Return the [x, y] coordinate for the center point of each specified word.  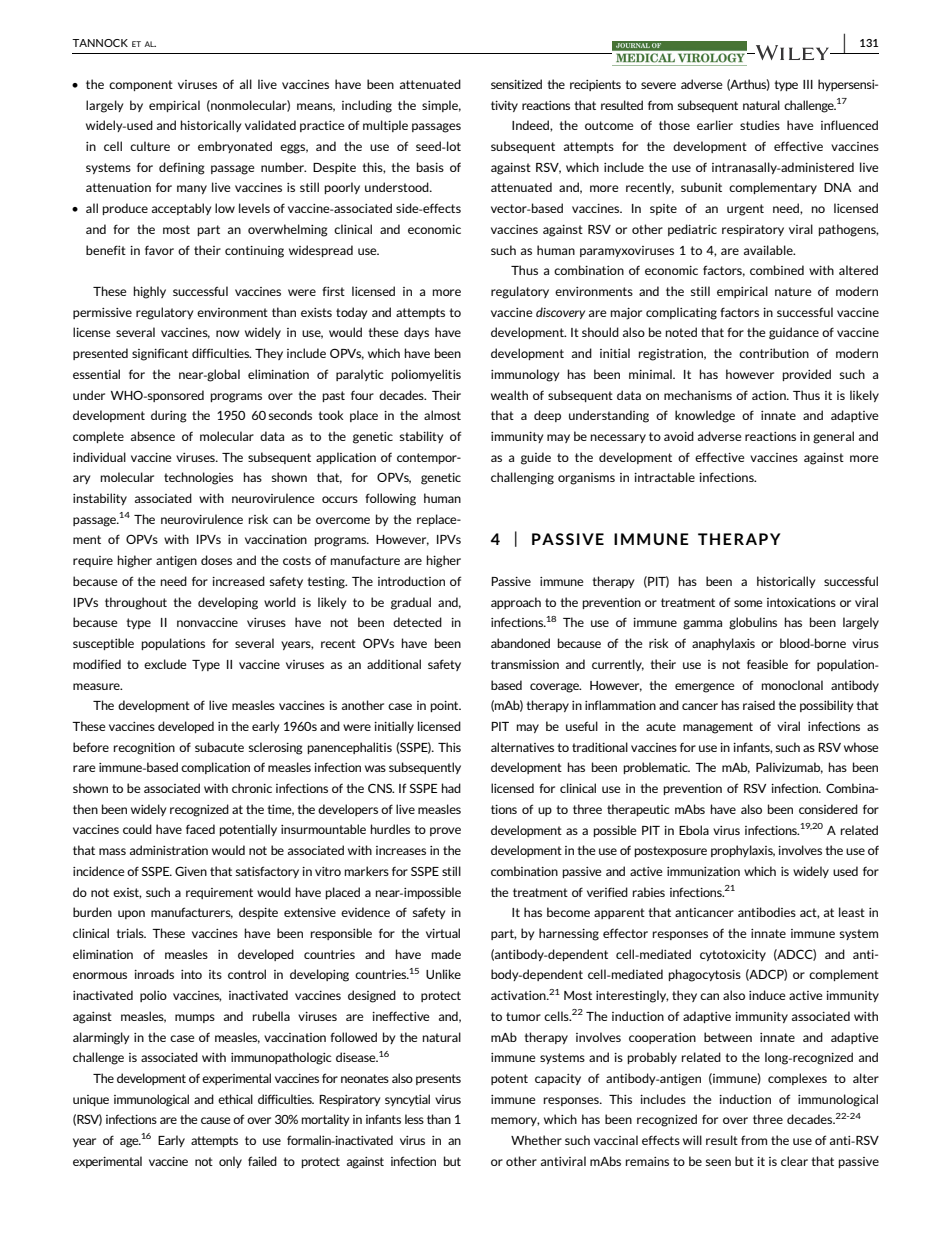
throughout [136, 603]
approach [516, 603]
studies [760, 125]
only [230, 1162]
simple [441, 106]
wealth [509, 395]
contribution [774, 353]
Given [191, 871]
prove [445, 831]
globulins [753, 623]
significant [160, 354]
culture [150, 146]
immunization [703, 871]
